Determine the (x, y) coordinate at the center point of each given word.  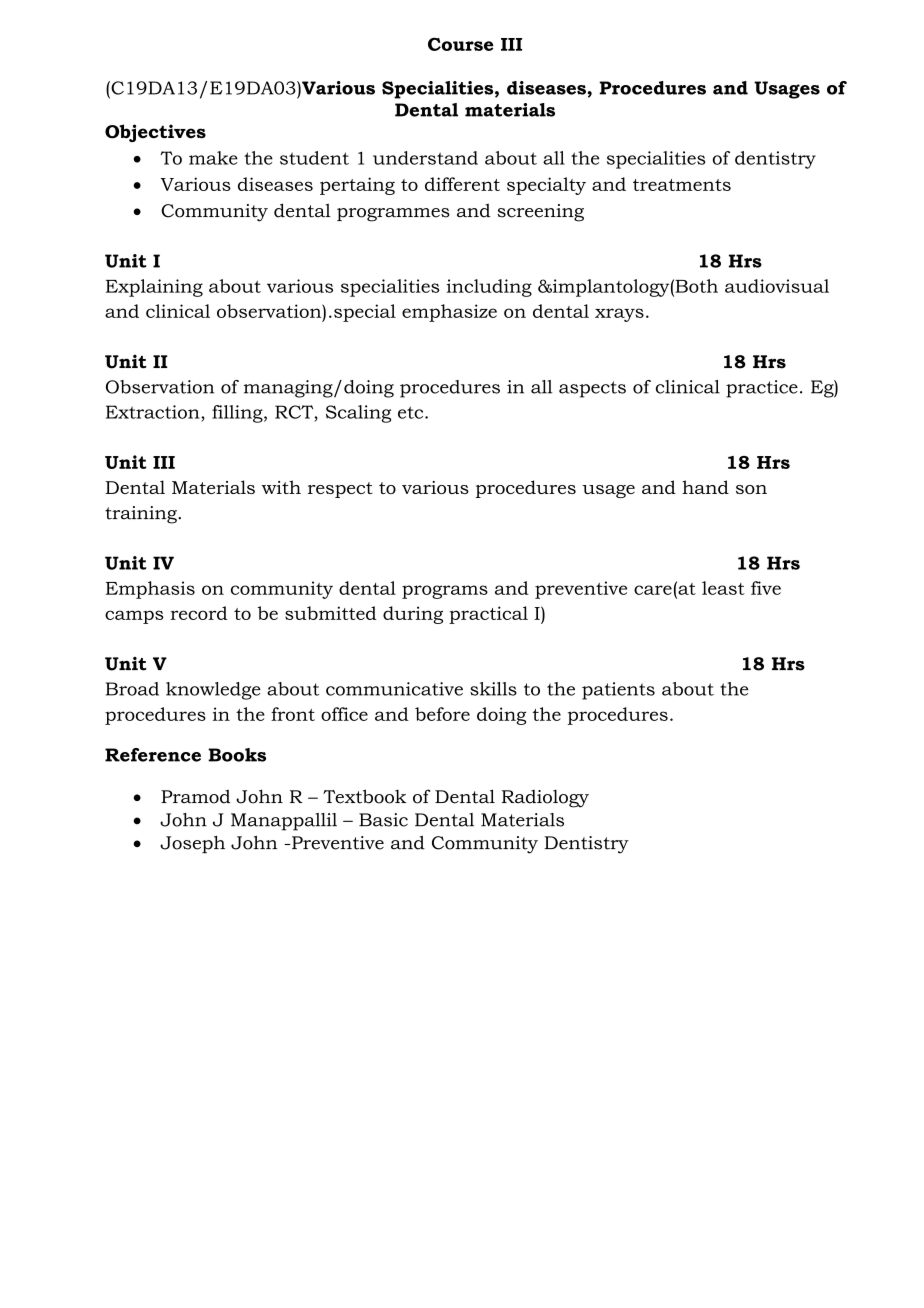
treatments (682, 185)
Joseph (192, 844)
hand (705, 487)
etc (412, 412)
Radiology (545, 799)
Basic (383, 820)
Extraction (154, 412)
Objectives (155, 133)
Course (460, 44)
